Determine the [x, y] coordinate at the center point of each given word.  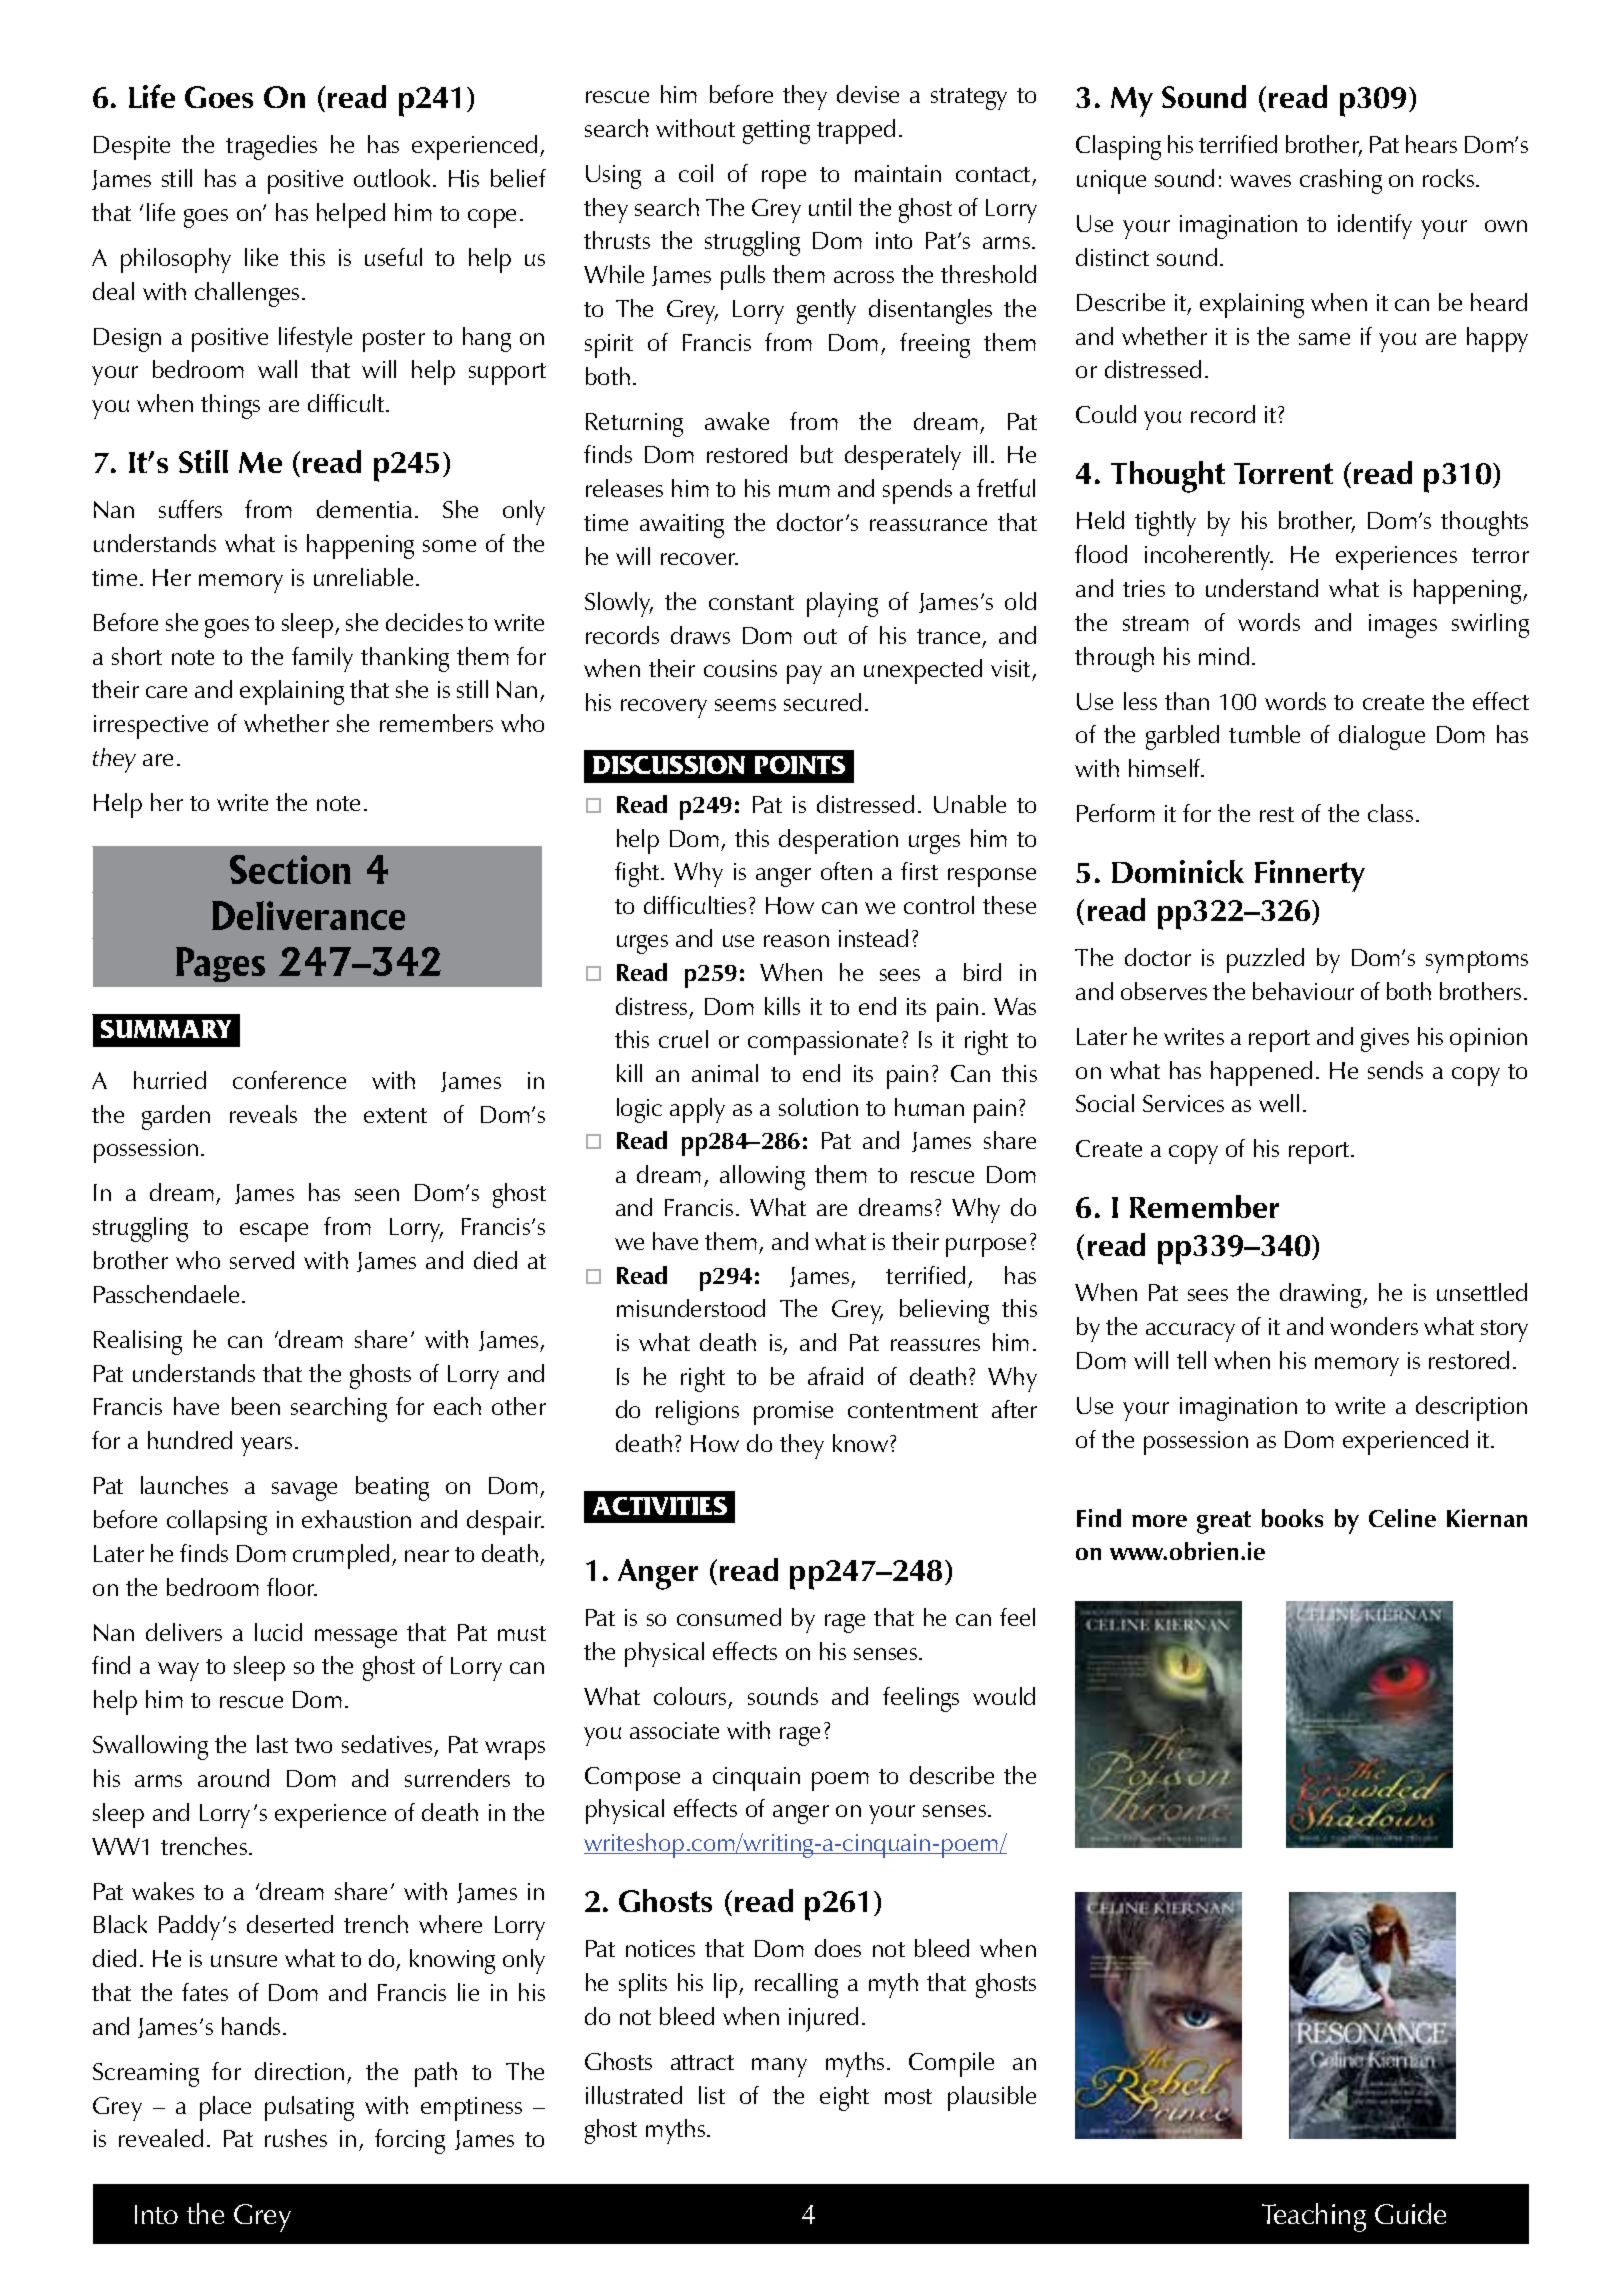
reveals [263, 1114]
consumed [729, 1617]
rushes [296, 2138]
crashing [1341, 181]
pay [804, 674]
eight [844, 2098]
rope [784, 179]
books [1292, 1518]
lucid [278, 1632]
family [322, 659]
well [1279, 1103]
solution [818, 1107]
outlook [394, 178]
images [1403, 626]
